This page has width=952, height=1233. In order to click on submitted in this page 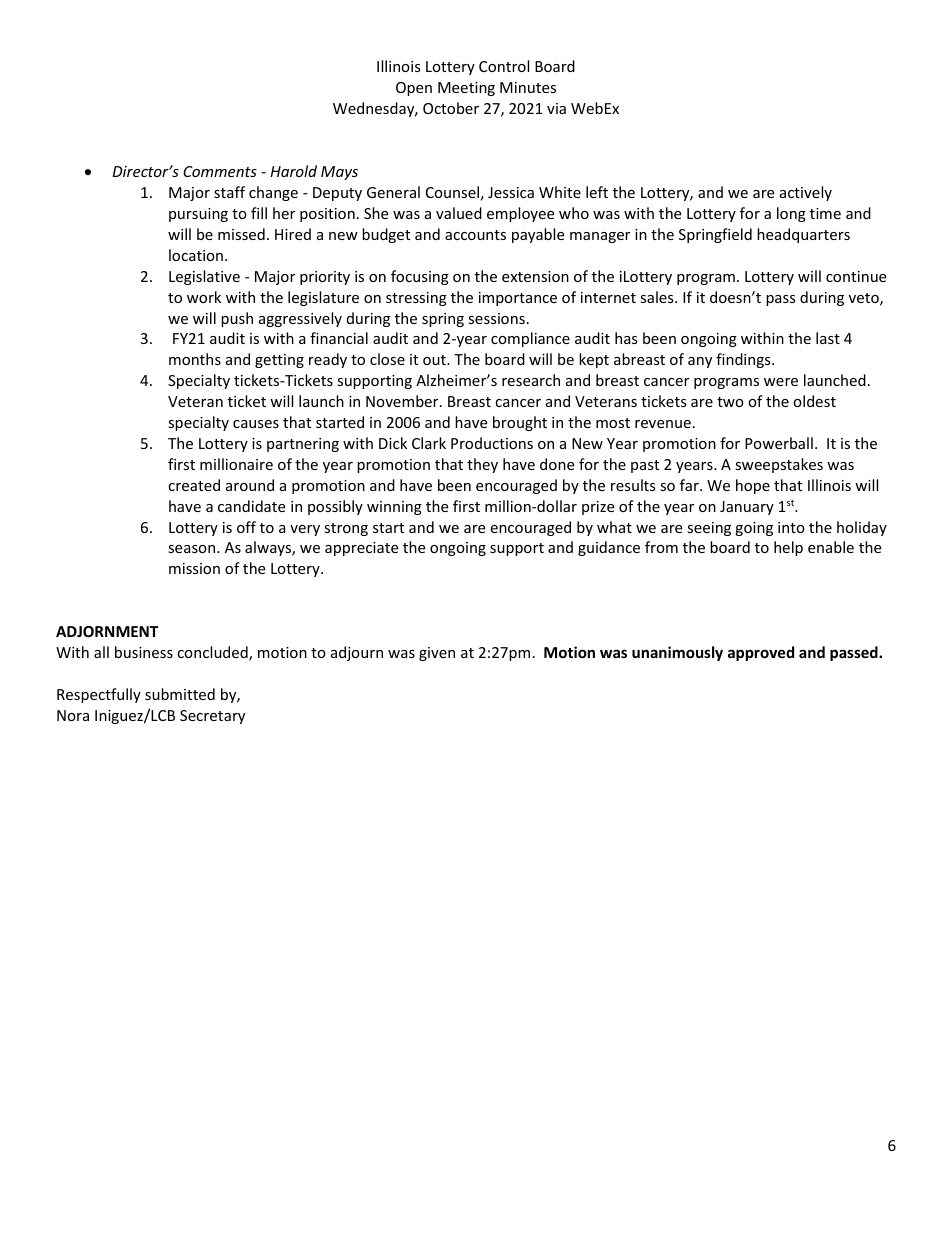, I will do `click(180, 694)`.
